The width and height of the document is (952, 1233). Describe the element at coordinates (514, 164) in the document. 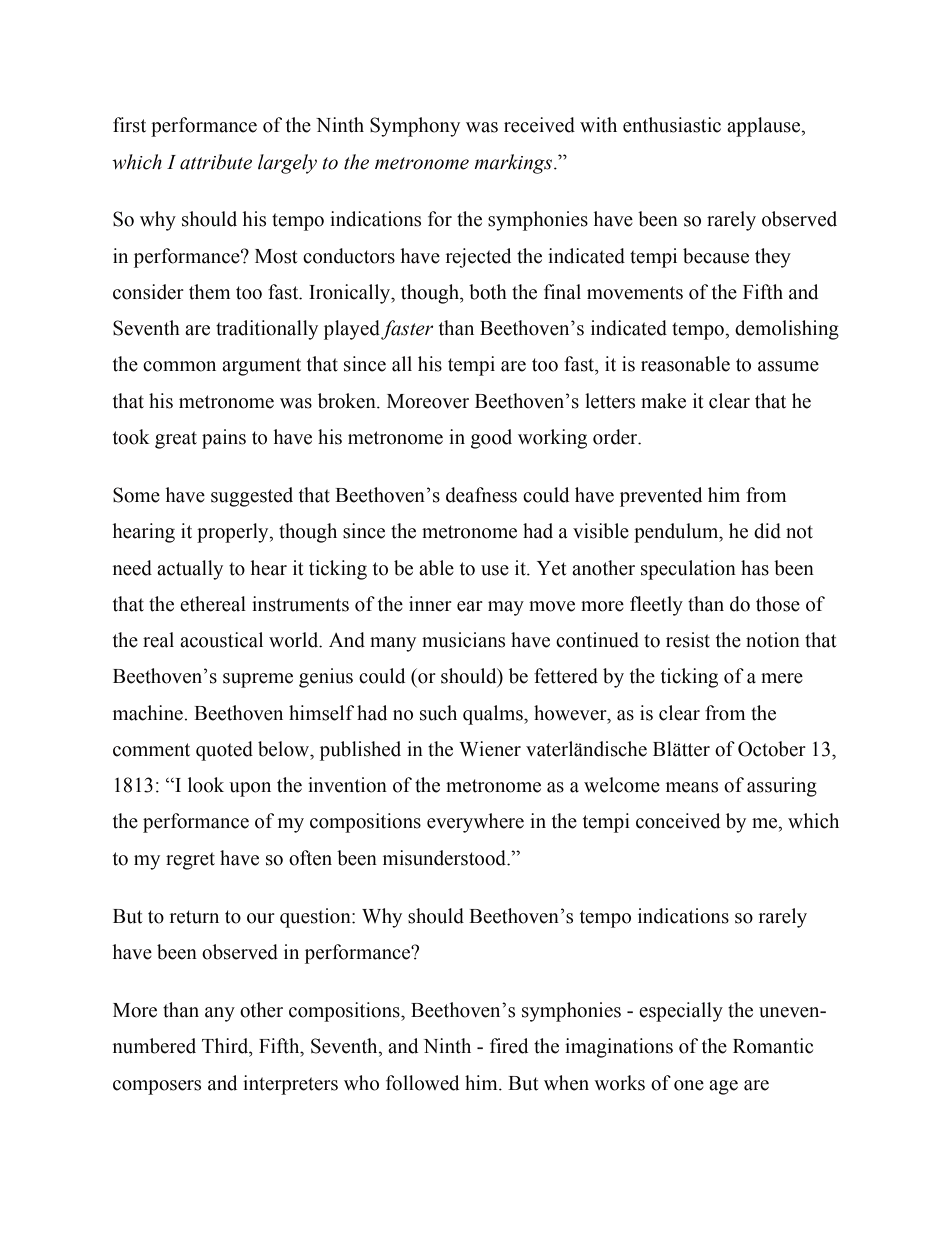

I see `markings` at that location.
